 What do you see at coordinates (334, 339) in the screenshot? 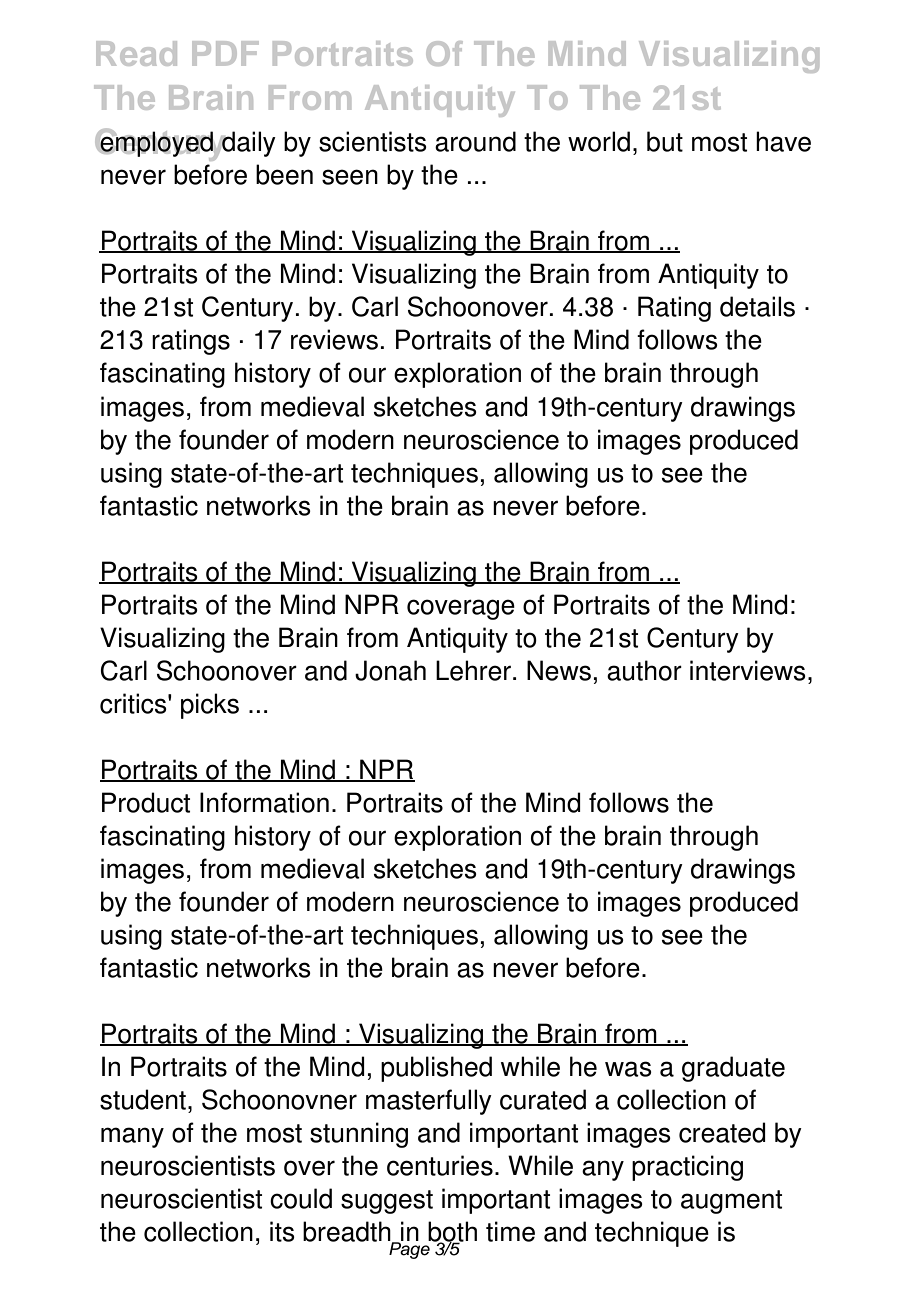
I see `reviews` at bounding box center [334, 339].
